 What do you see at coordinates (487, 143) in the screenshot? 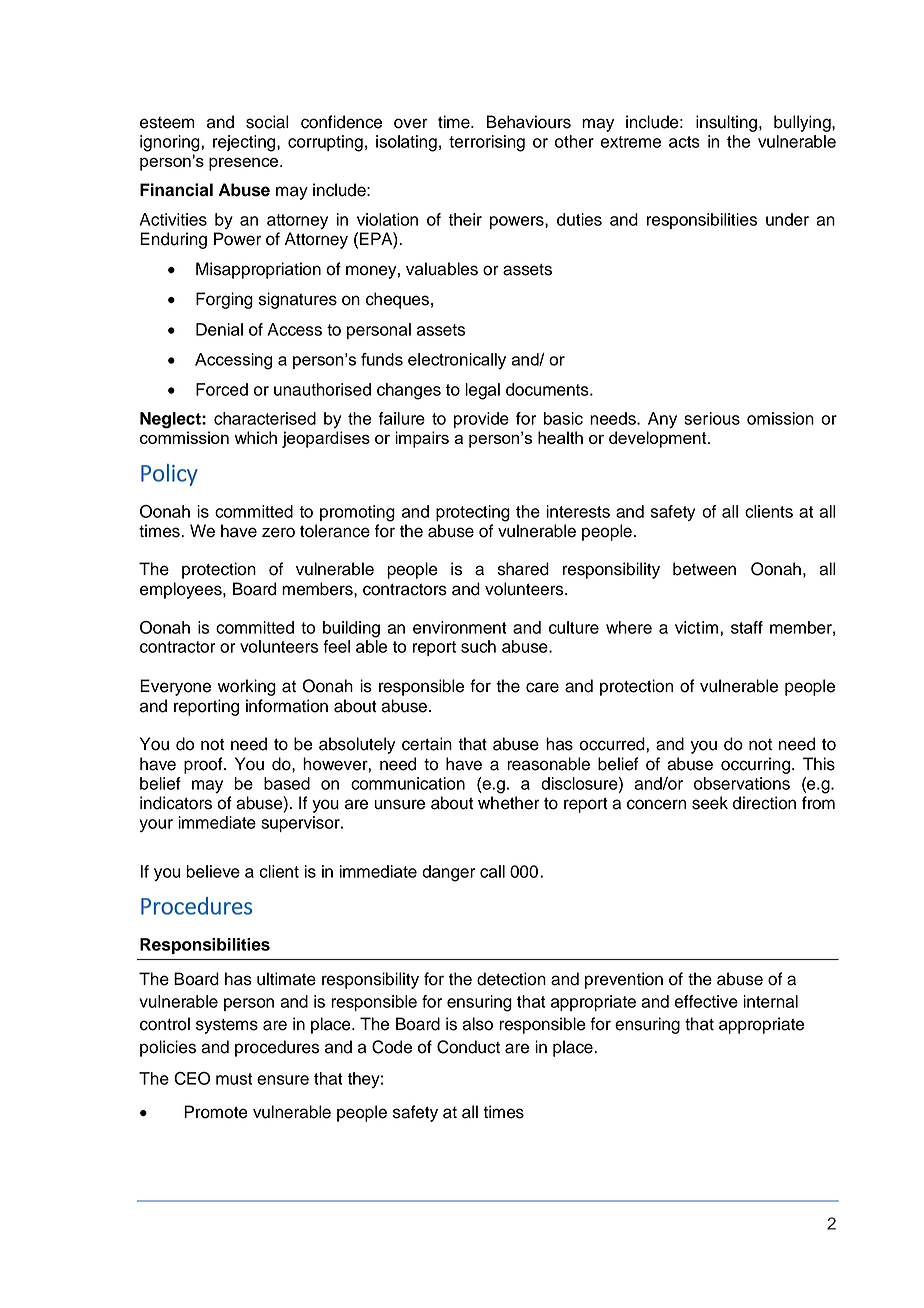
I see `terrorising` at bounding box center [487, 143].
